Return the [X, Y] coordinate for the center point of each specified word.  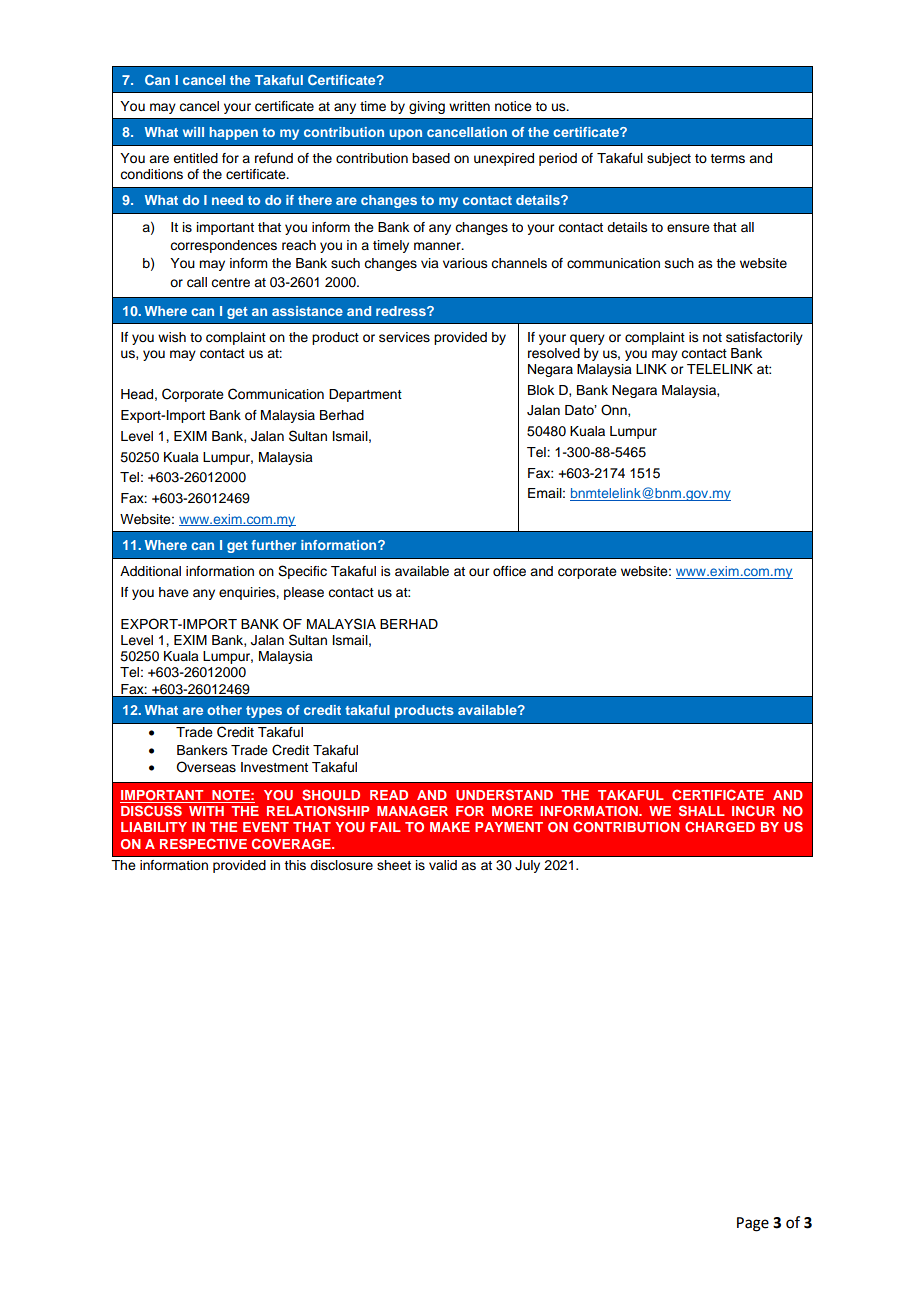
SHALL [702, 810]
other [224, 710]
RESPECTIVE [203, 843]
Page [753, 1224]
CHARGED [720, 827]
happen [233, 133]
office [509, 571]
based [431, 158]
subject [669, 159]
